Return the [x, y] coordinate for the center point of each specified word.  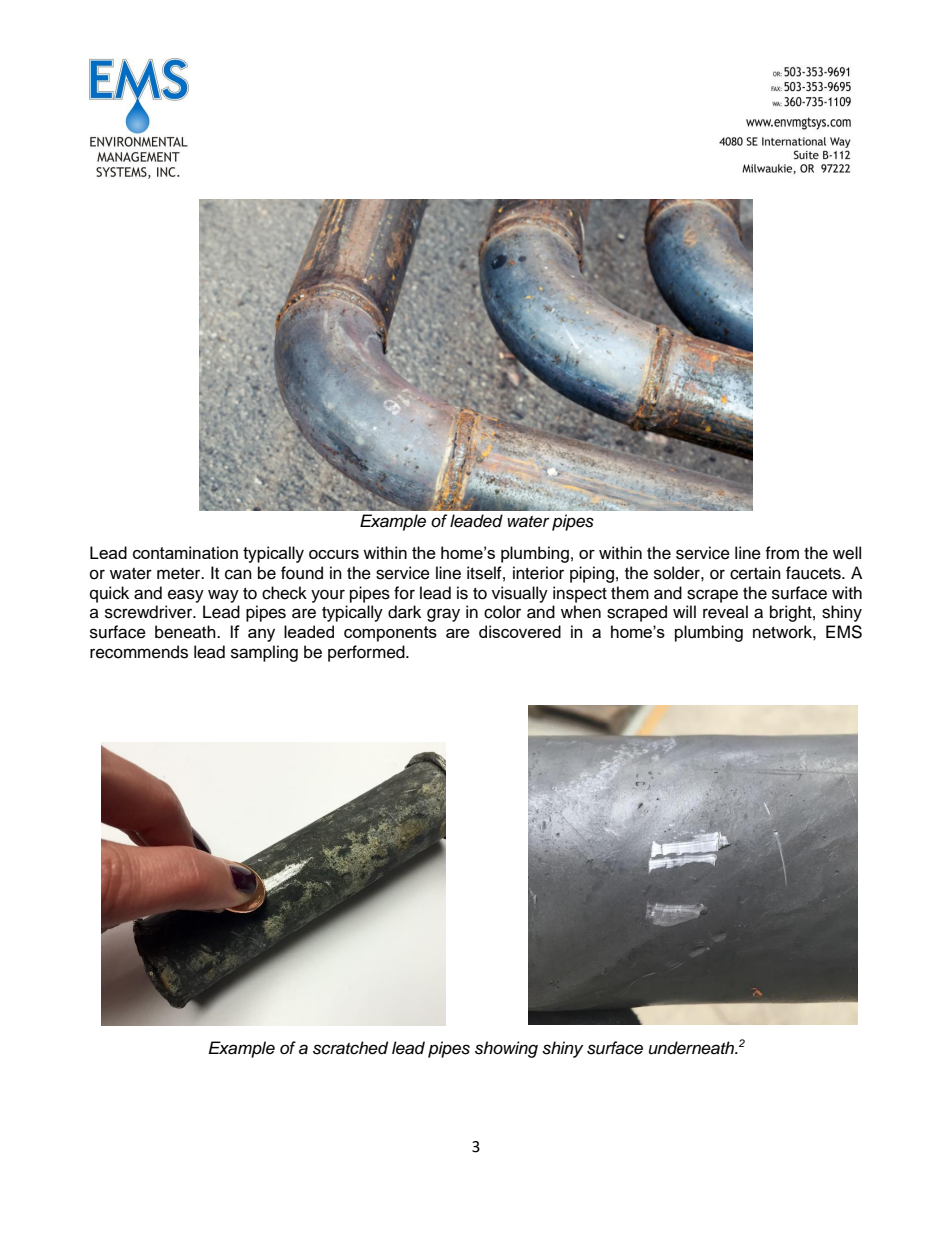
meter [180, 574]
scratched [350, 1048]
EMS [844, 632]
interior [538, 573]
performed [367, 653]
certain [755, 573]
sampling [264, 653]
